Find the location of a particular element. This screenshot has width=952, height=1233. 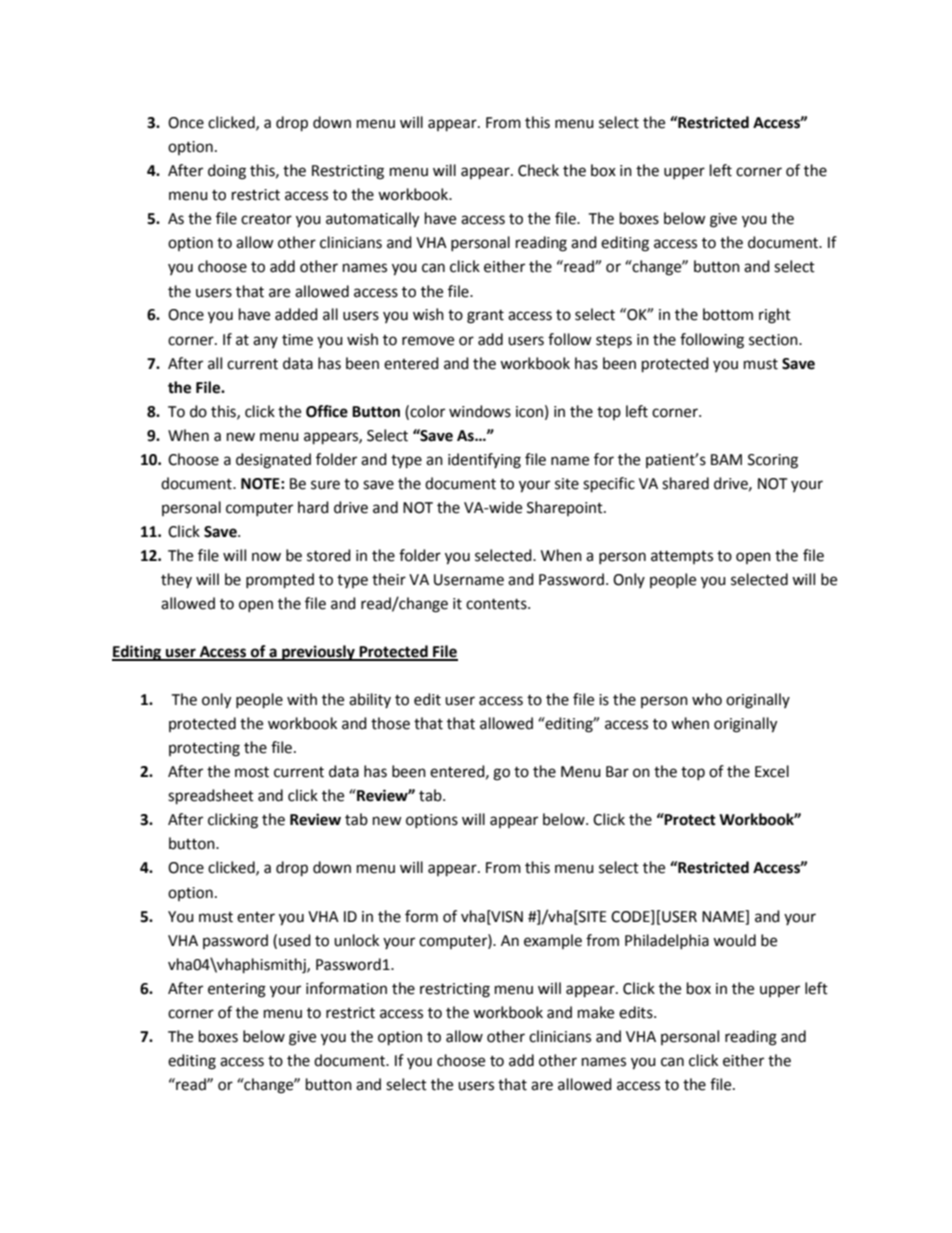

most is located at coordinates (252, 772).
